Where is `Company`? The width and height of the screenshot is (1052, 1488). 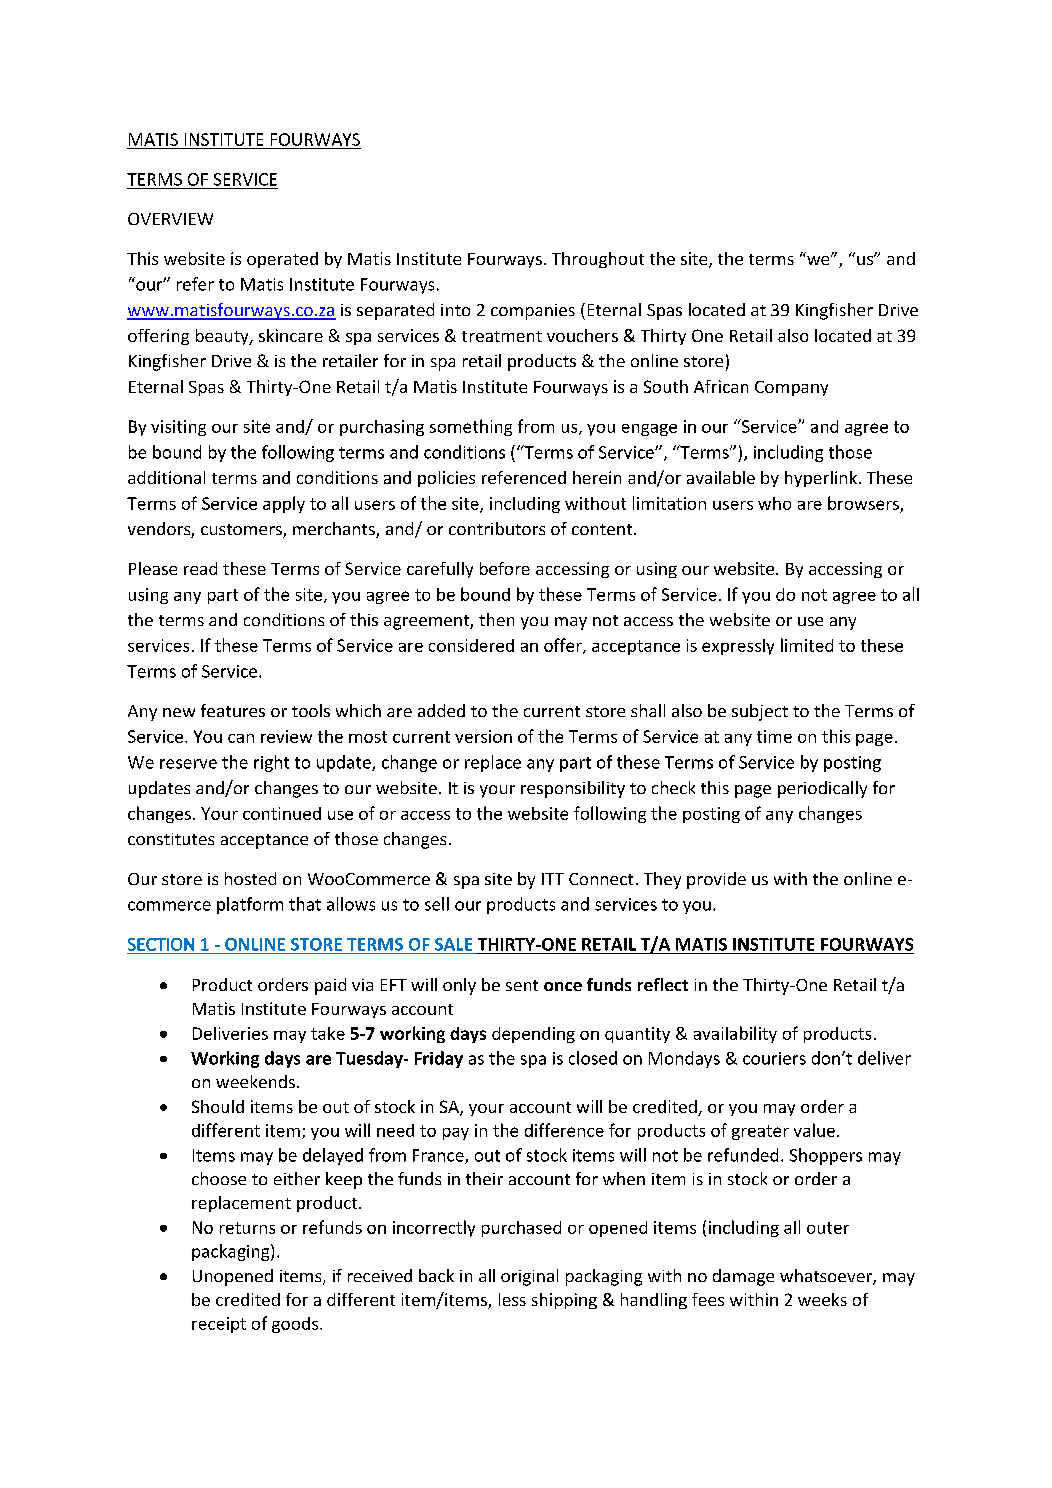
Company is located at coordinates (791, 388).
